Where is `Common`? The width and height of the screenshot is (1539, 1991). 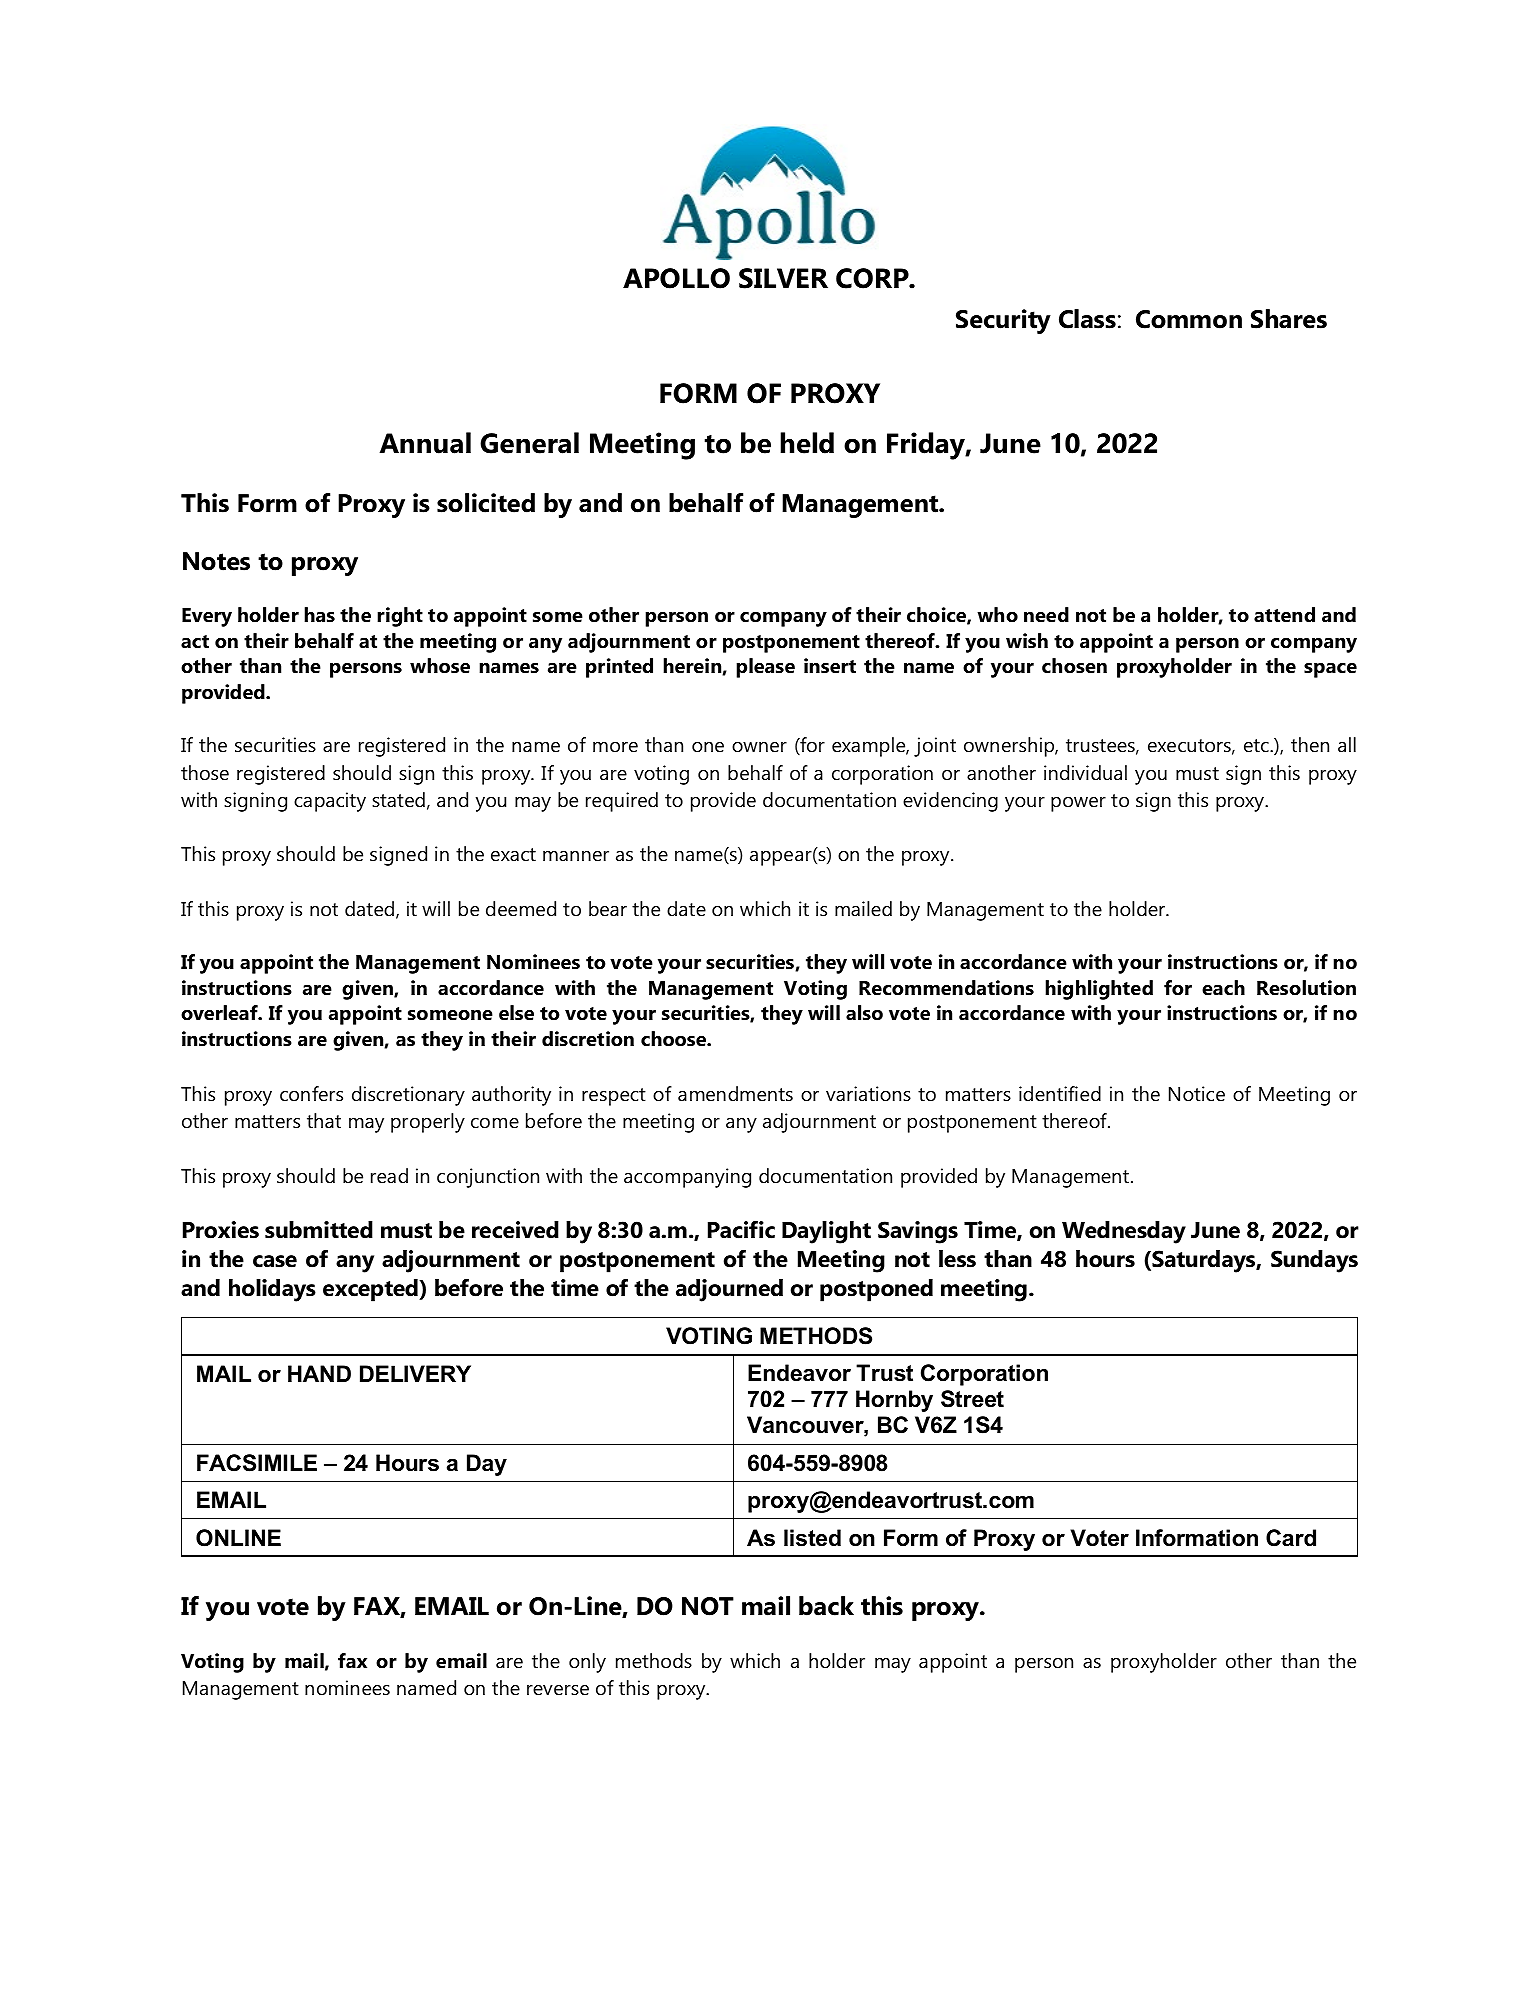 Common is located at coordinates (1189, 319).
